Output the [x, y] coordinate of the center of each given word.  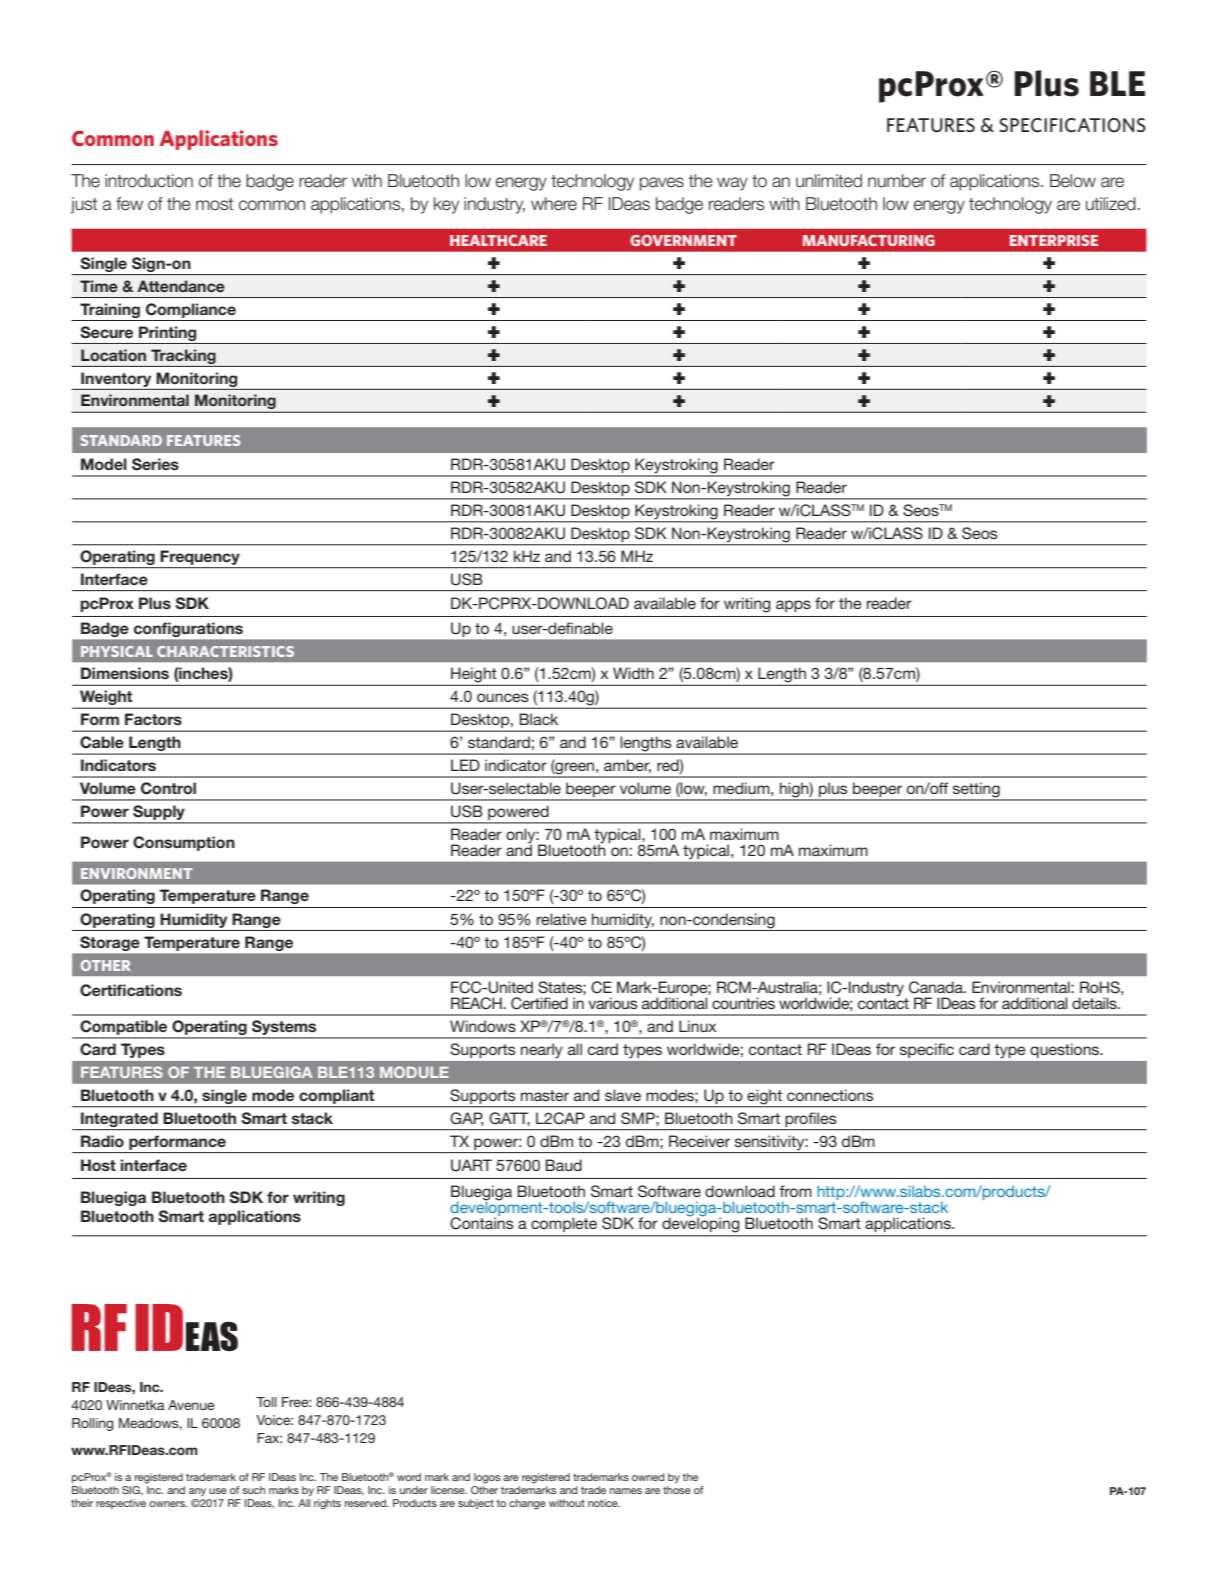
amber [627, 766]
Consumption [184, 843]
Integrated [119, 1119]
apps [793, 606]
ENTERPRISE [1054, 240]
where [554, 204]
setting [976, 791]
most [214, 204]
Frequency [200, 557]
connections [830, 1095]
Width [633, 673]
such [253, 1490]
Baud [563, 1165]
